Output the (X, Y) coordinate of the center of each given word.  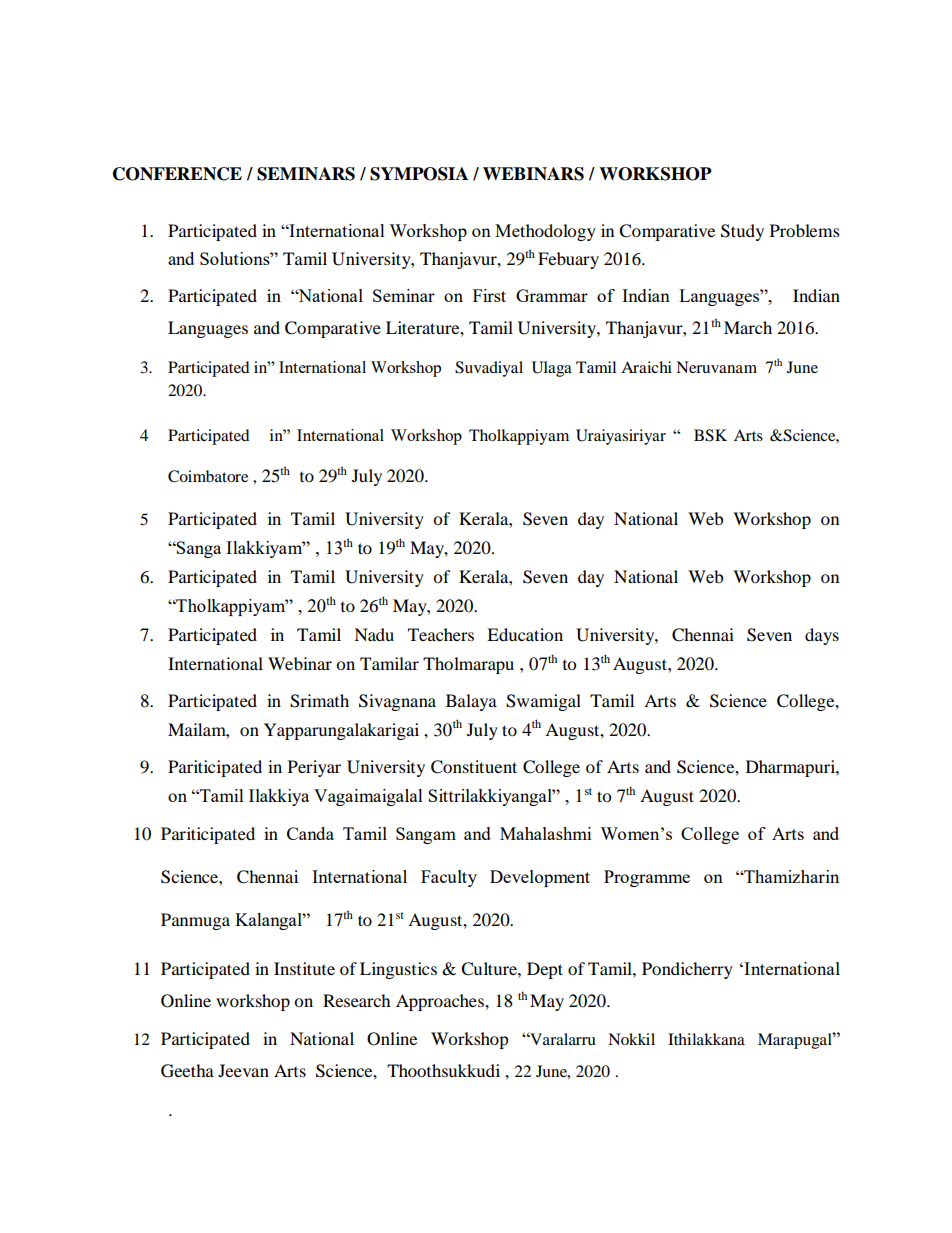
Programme (647, 878)
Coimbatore (208, 476)
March (748, 327)
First (489, 295)
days (822, 636)
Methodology (545, 232)
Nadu (374, 634)
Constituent (474, 767)
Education (525, 634)
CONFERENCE (177, 174)
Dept (545, 970)
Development (540, 878)
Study (742, 232)
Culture (490, 969)
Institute (304, 968)
